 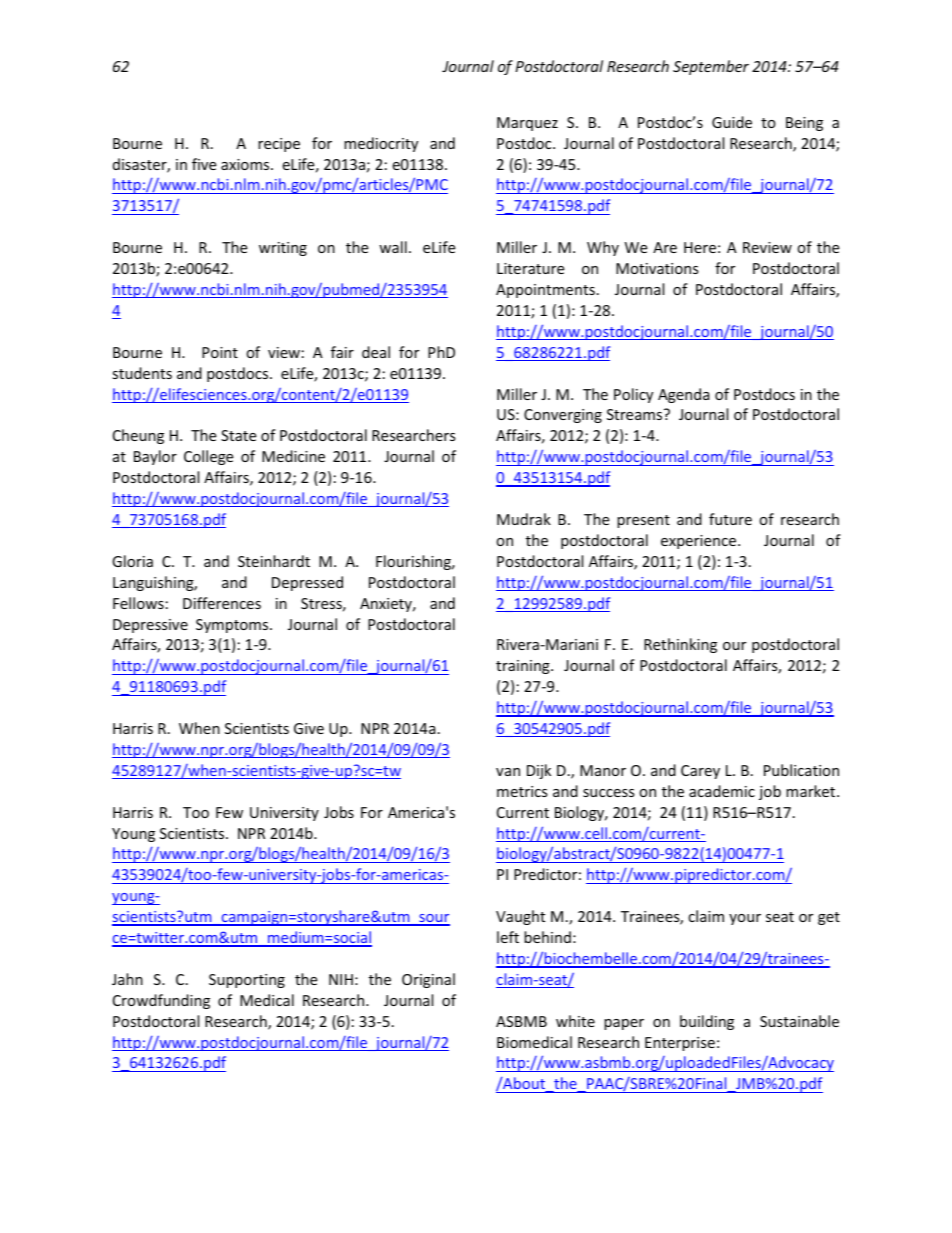 I want to click on recipe, so click(x=279, y=145).
